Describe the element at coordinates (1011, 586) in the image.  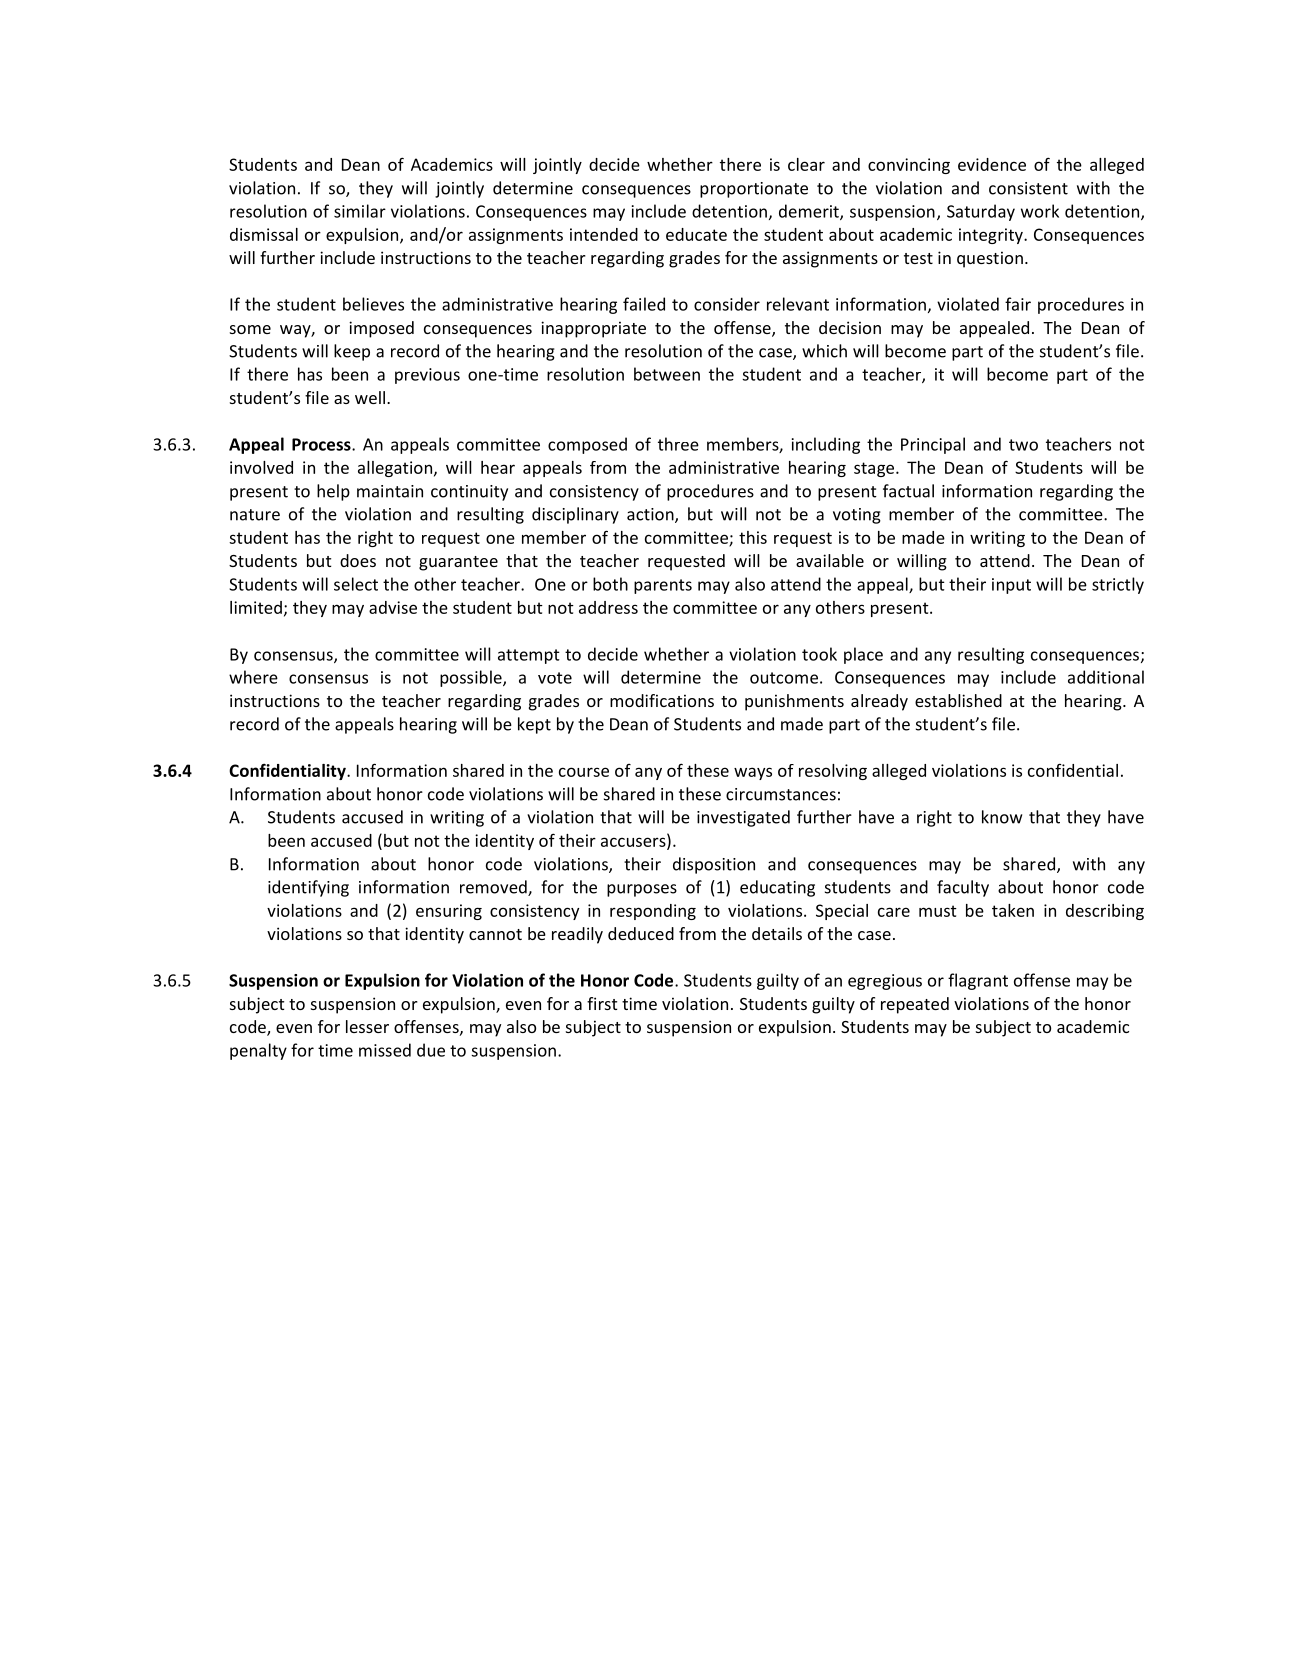
I see `input` at that location.
